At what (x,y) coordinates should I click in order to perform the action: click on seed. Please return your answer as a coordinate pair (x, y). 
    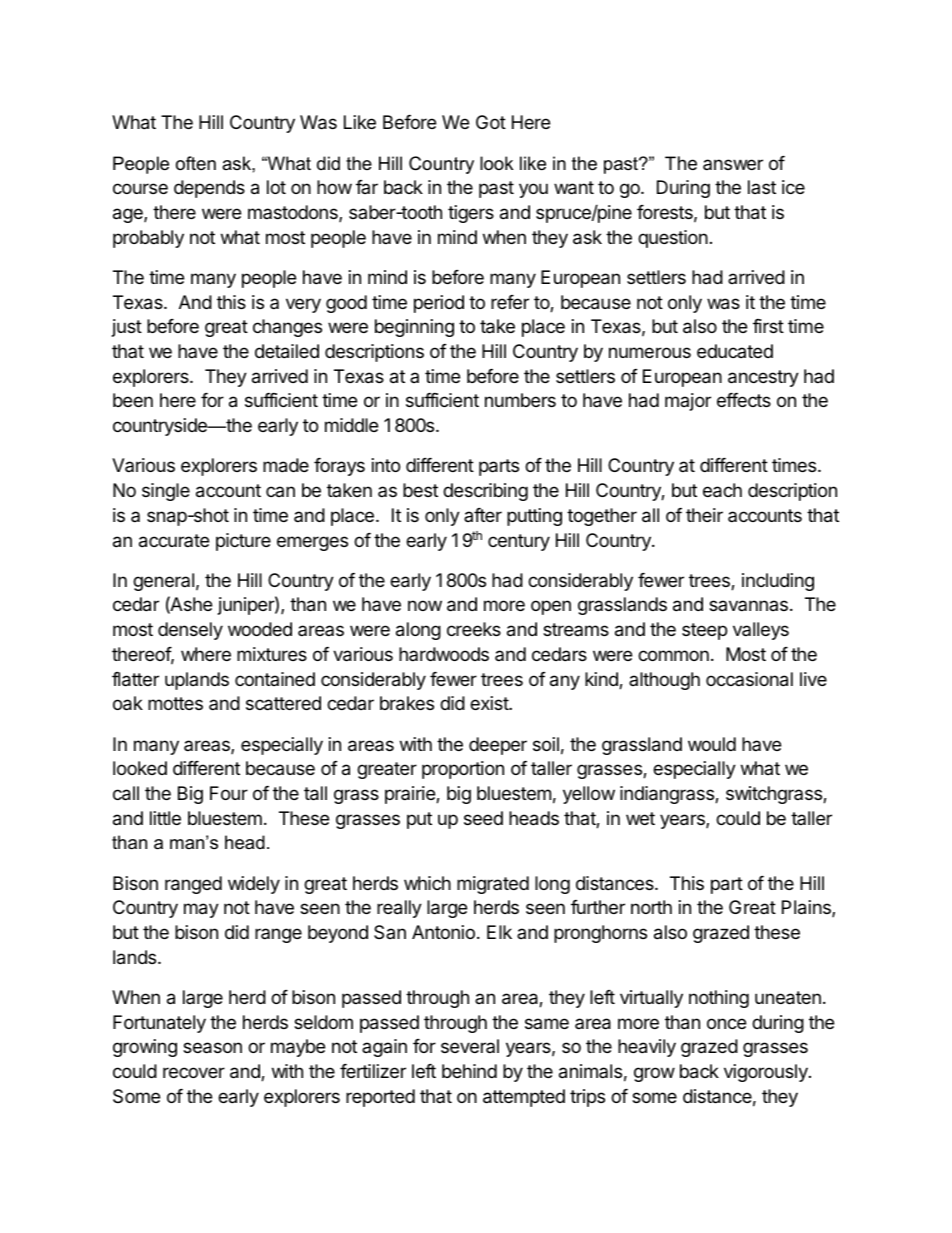
    Looking at the image, I should click on (483, 818).
